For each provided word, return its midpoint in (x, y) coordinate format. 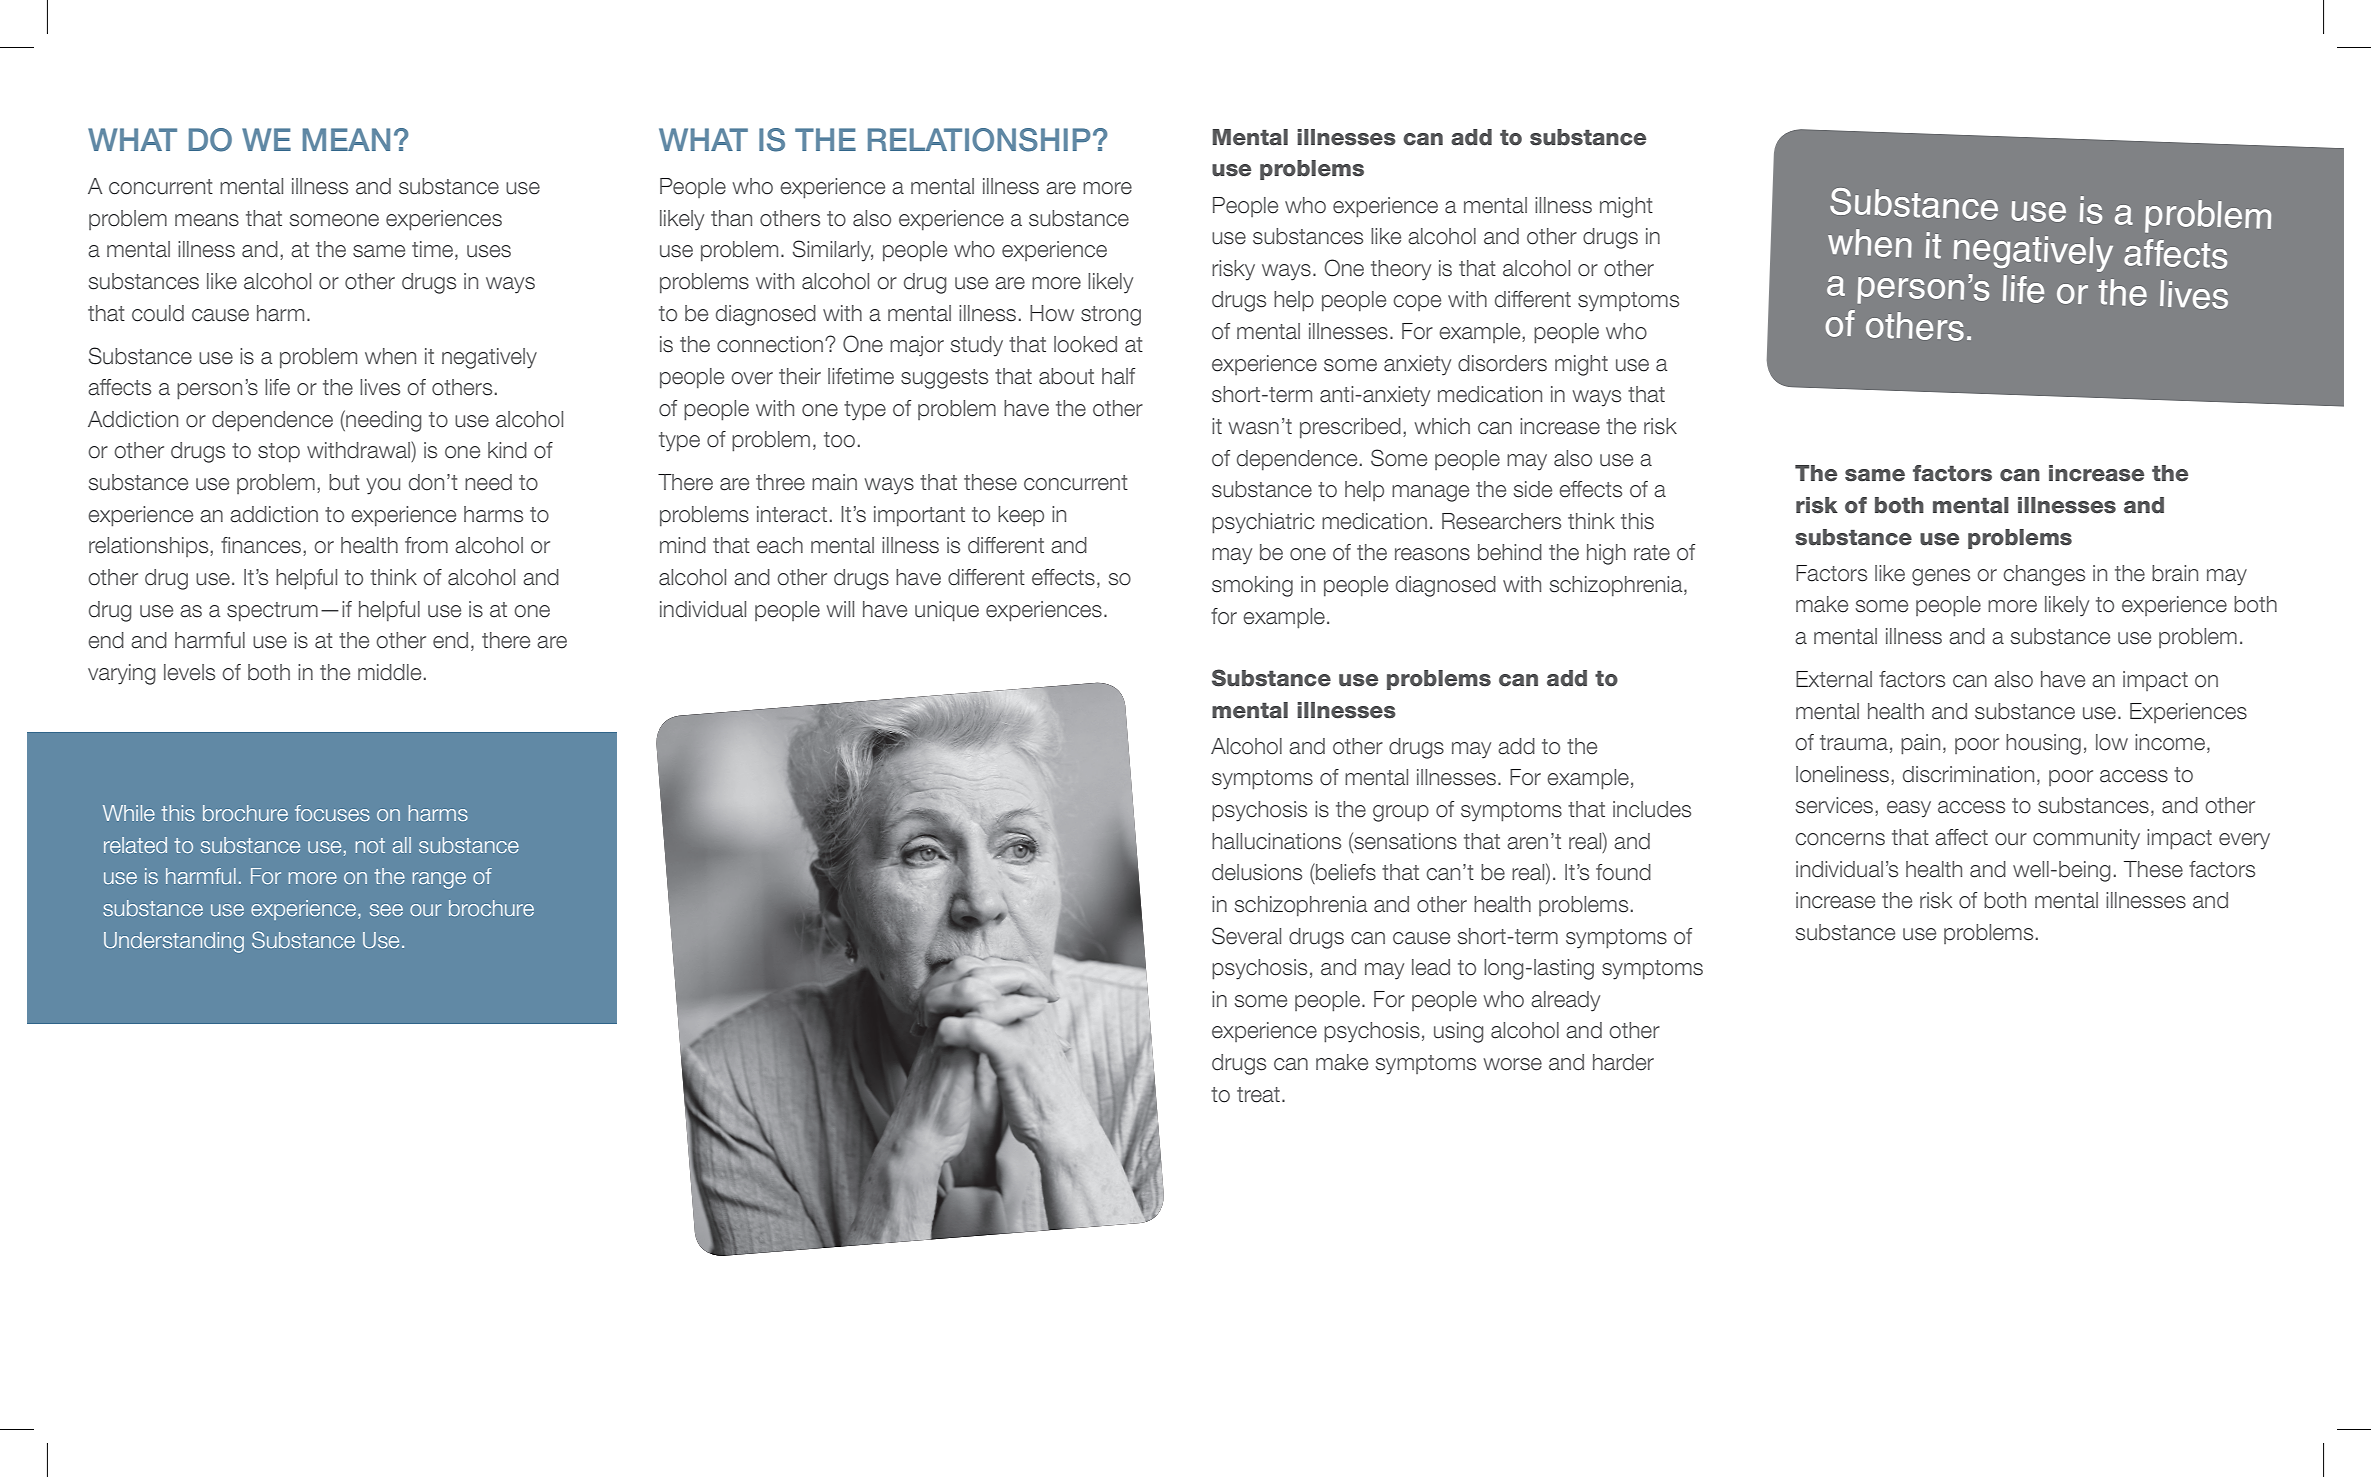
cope (1417, 303)
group (1401, 813)
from (426, 545)
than (731, 218)
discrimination (1968, 774)
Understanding (174, 942)
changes (2044, 575)
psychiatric (1263, 523)
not (370, 845)
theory (1401, 270)
